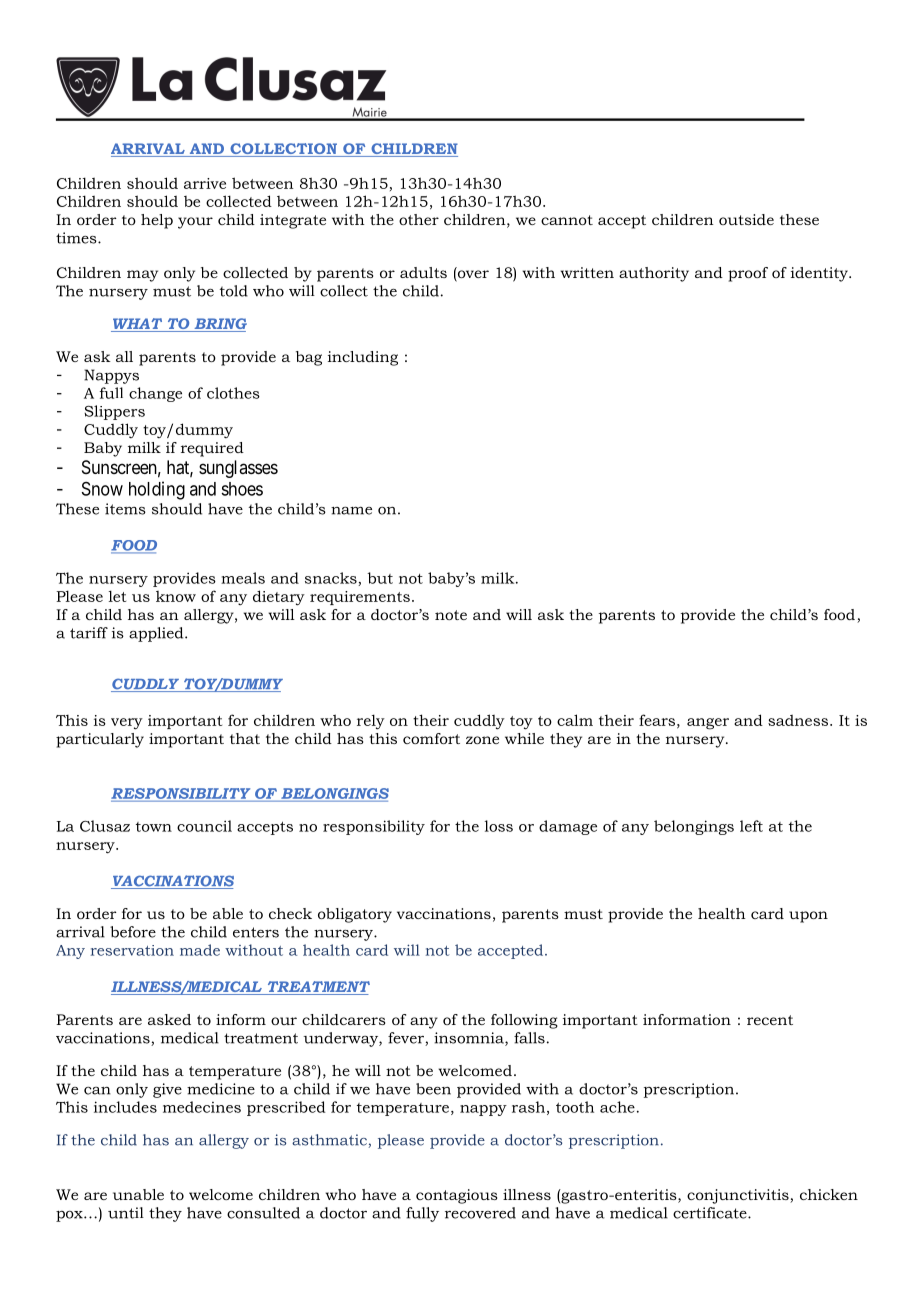 Image resolution: width=924 pixels, height=1308 pixels. What do you see at coordinates (499, 826) in the screenshot?
I see `loss` at bounding box center [499, 826].
